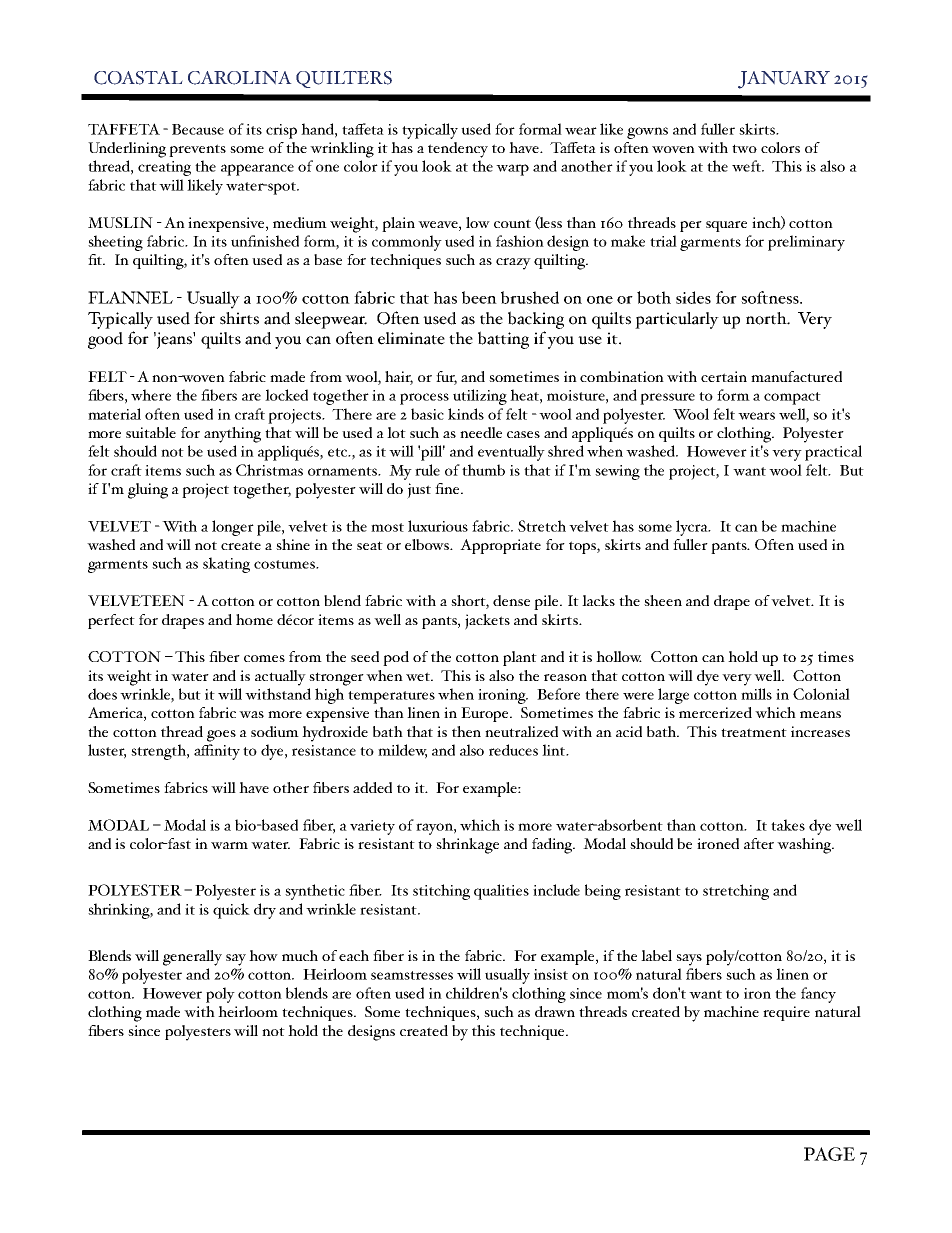 This page has height=1233, width=952. Describe the element at coordinates (744, 148) in the page. I see `two` at that location.
